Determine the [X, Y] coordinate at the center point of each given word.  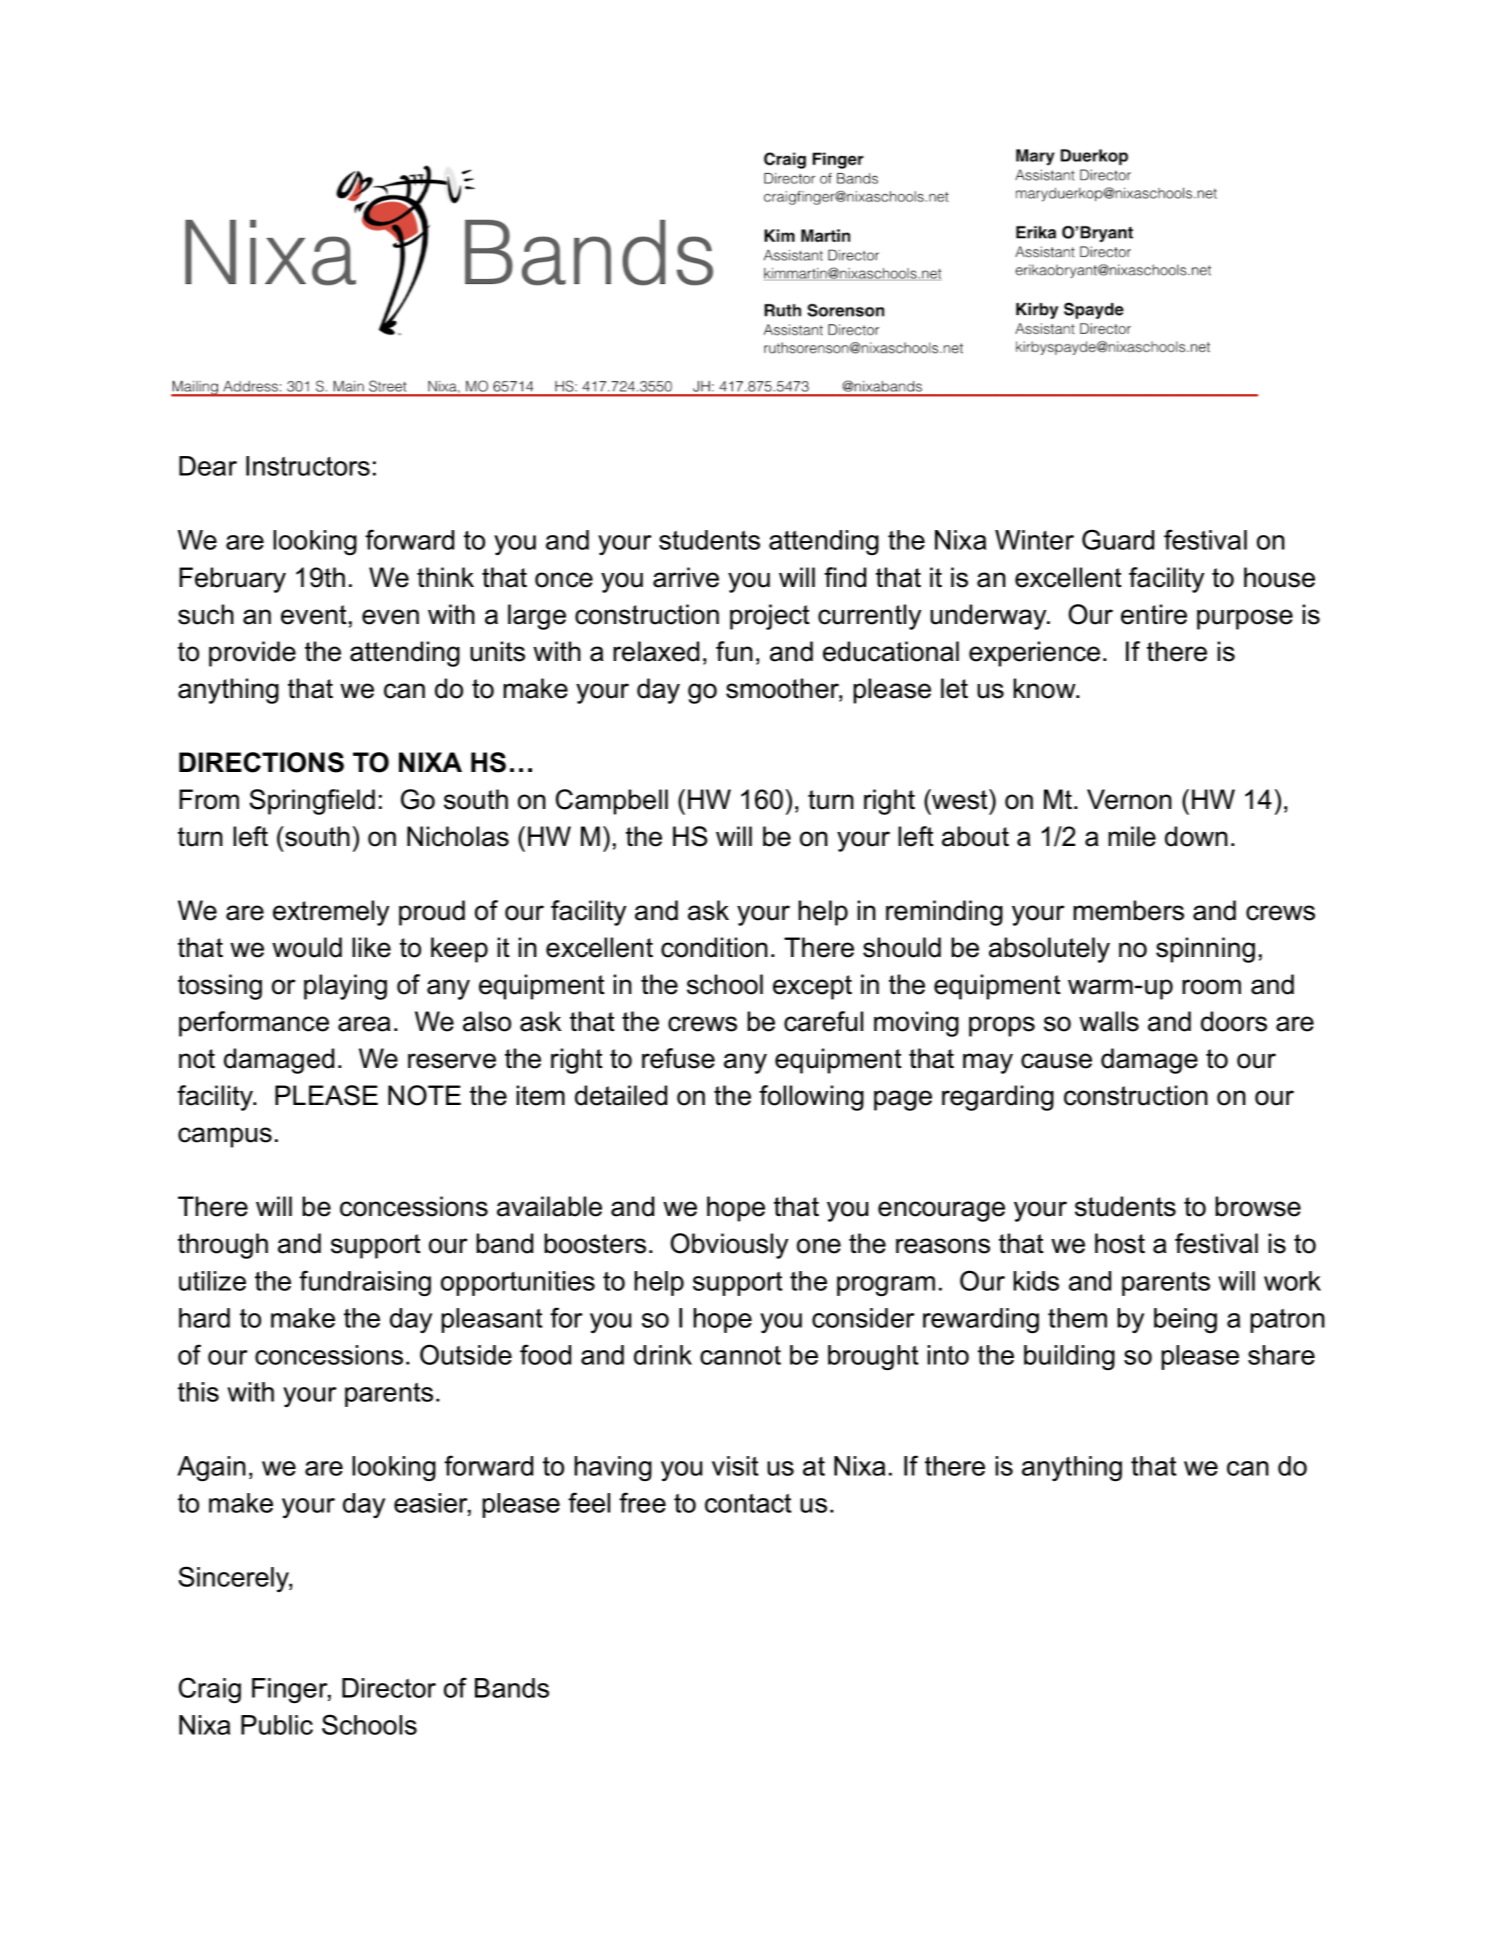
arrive [686, 577]
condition [714, 947]
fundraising [365, 1283]
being [1185, 1321]
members [1128, 910]
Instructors [308, 466]
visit [735, 1466]
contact [748, 1503]
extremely [331, 913]
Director [389, 1688]
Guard [1118, 539]
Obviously [729, 1246]
